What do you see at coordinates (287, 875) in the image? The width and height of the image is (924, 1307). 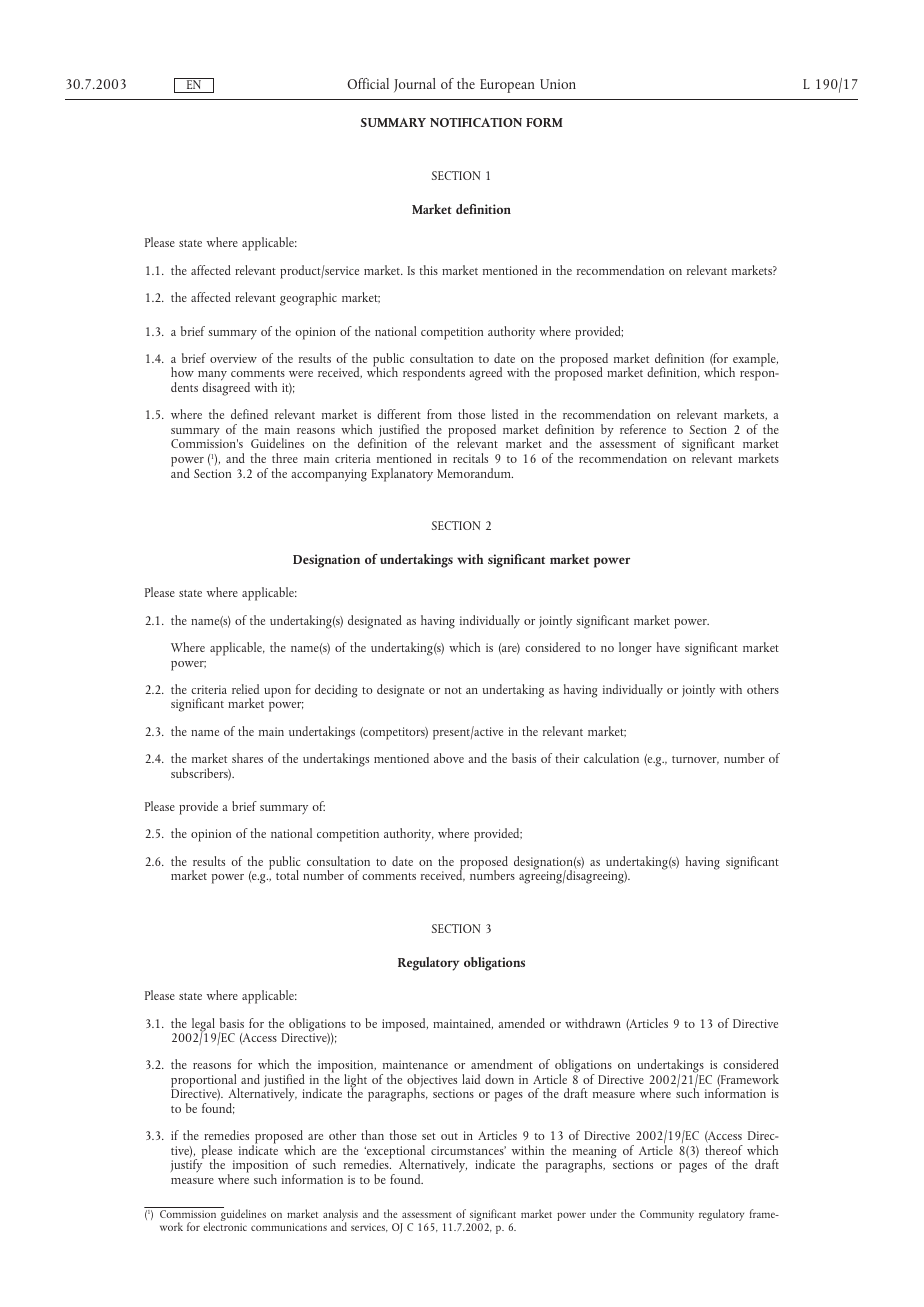 I see `total` at bounding box center [287, 875].
